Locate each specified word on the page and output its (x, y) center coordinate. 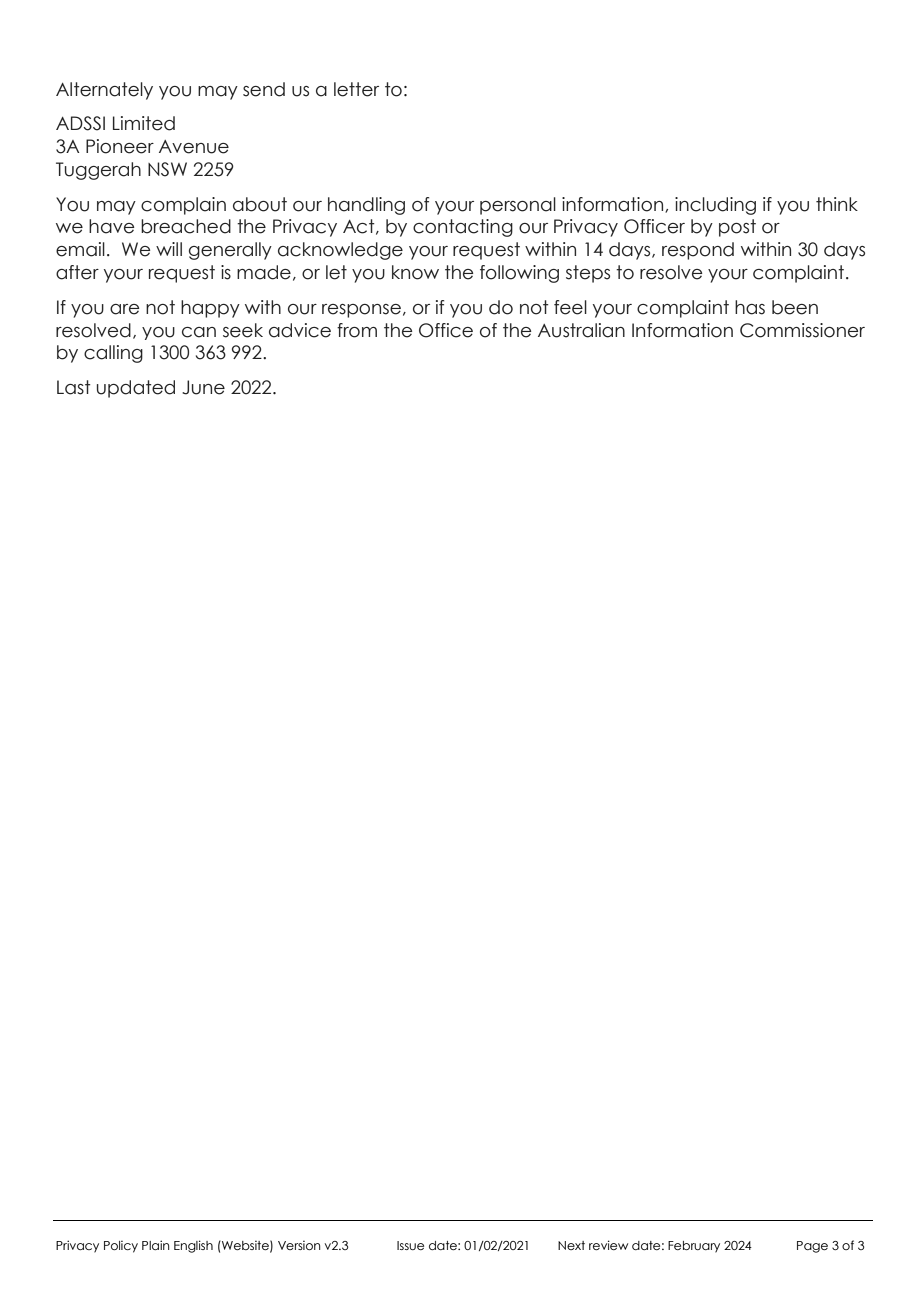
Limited (144, 123)
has (750, 307)
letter (356, 89)
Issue (410, 1245)
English (193, 1246)
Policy (121, 1246)
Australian (581, 330)
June (203, 387)
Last (74, 387)
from (357, 330)
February (694, 1247)
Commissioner (802, 330)
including (715, 206)
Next (571, 1245)
